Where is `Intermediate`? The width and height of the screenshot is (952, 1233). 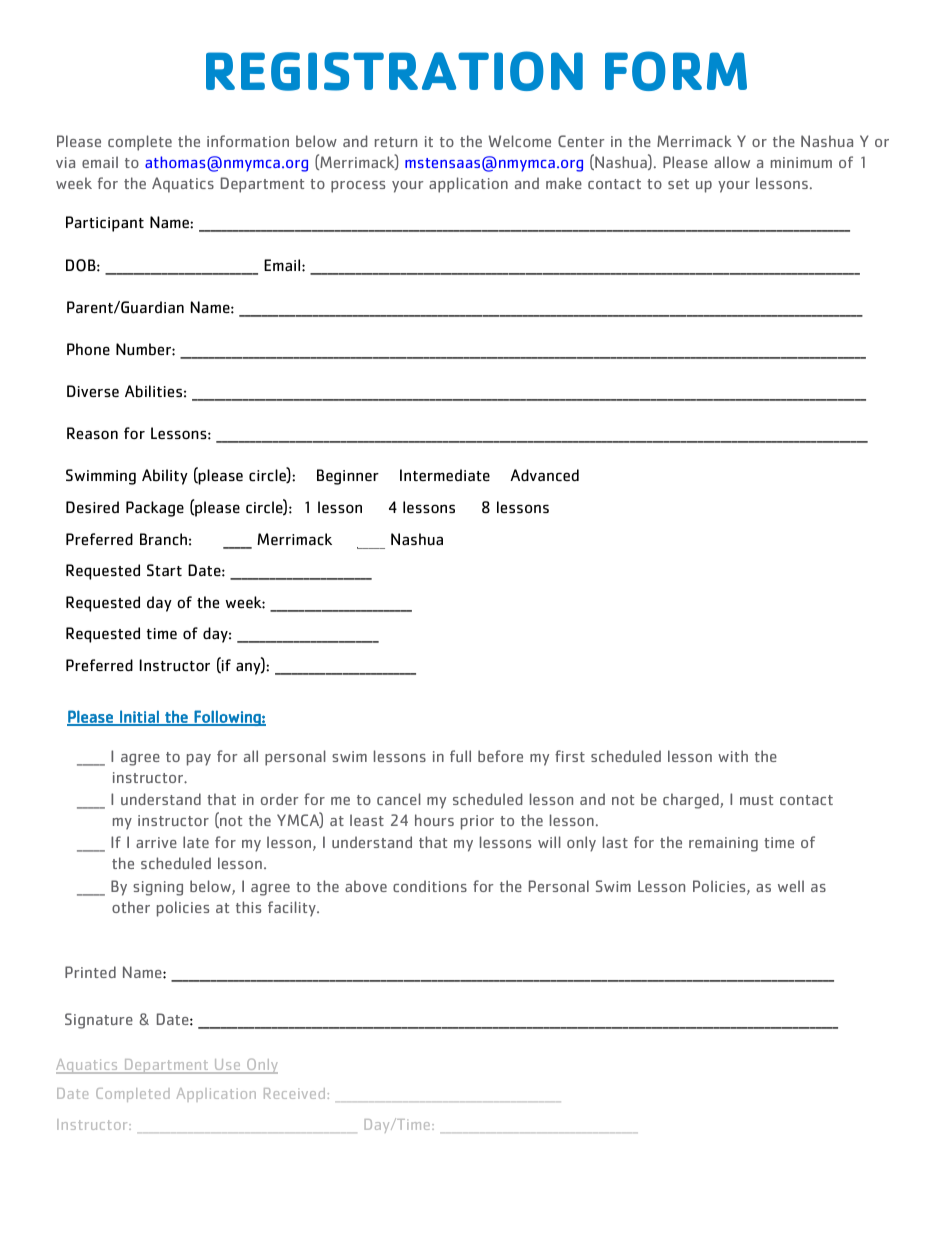
Intermediate is located at coordinates (445, 475).
